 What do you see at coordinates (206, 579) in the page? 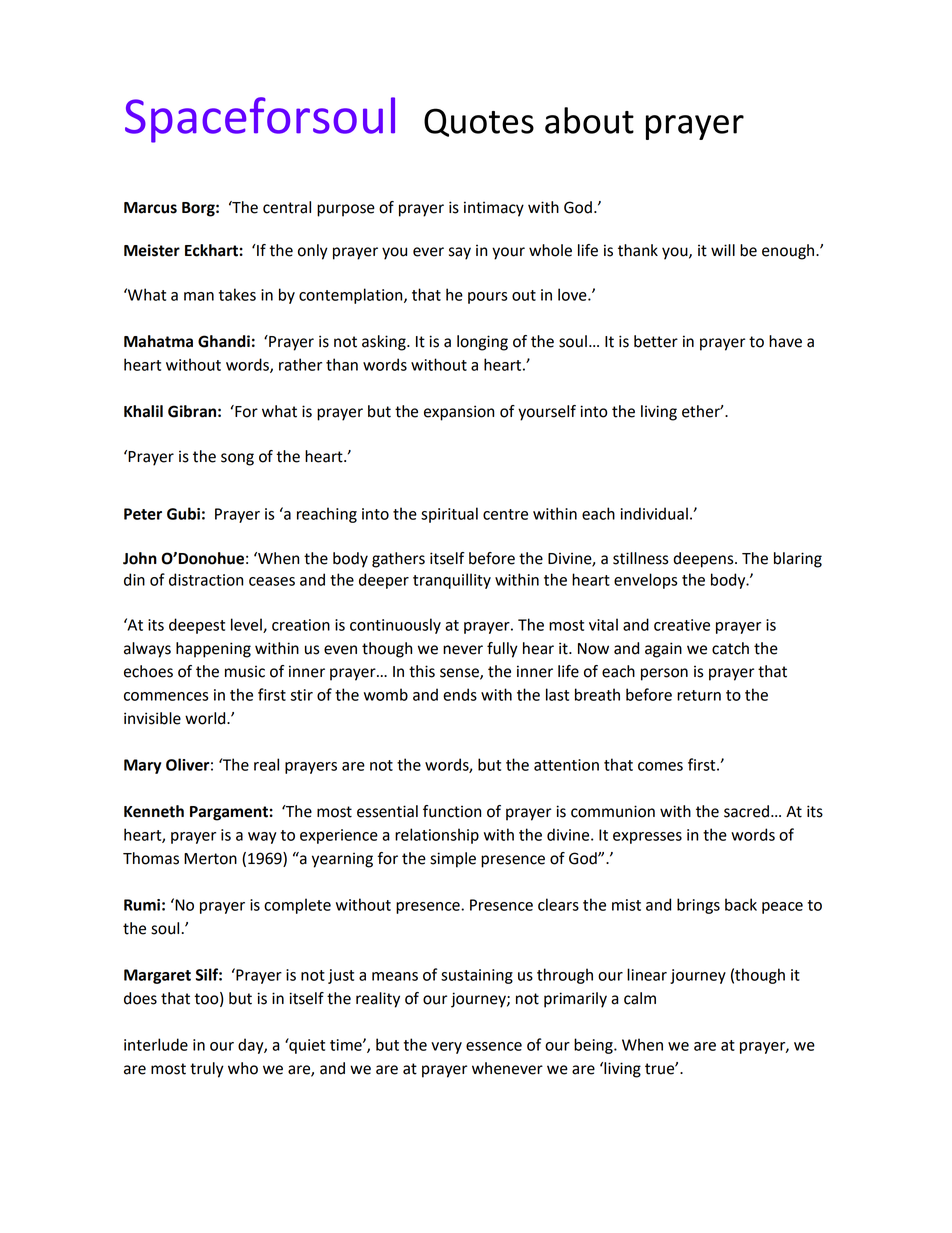
I see `distraction` at bounding box center [206, 579].
